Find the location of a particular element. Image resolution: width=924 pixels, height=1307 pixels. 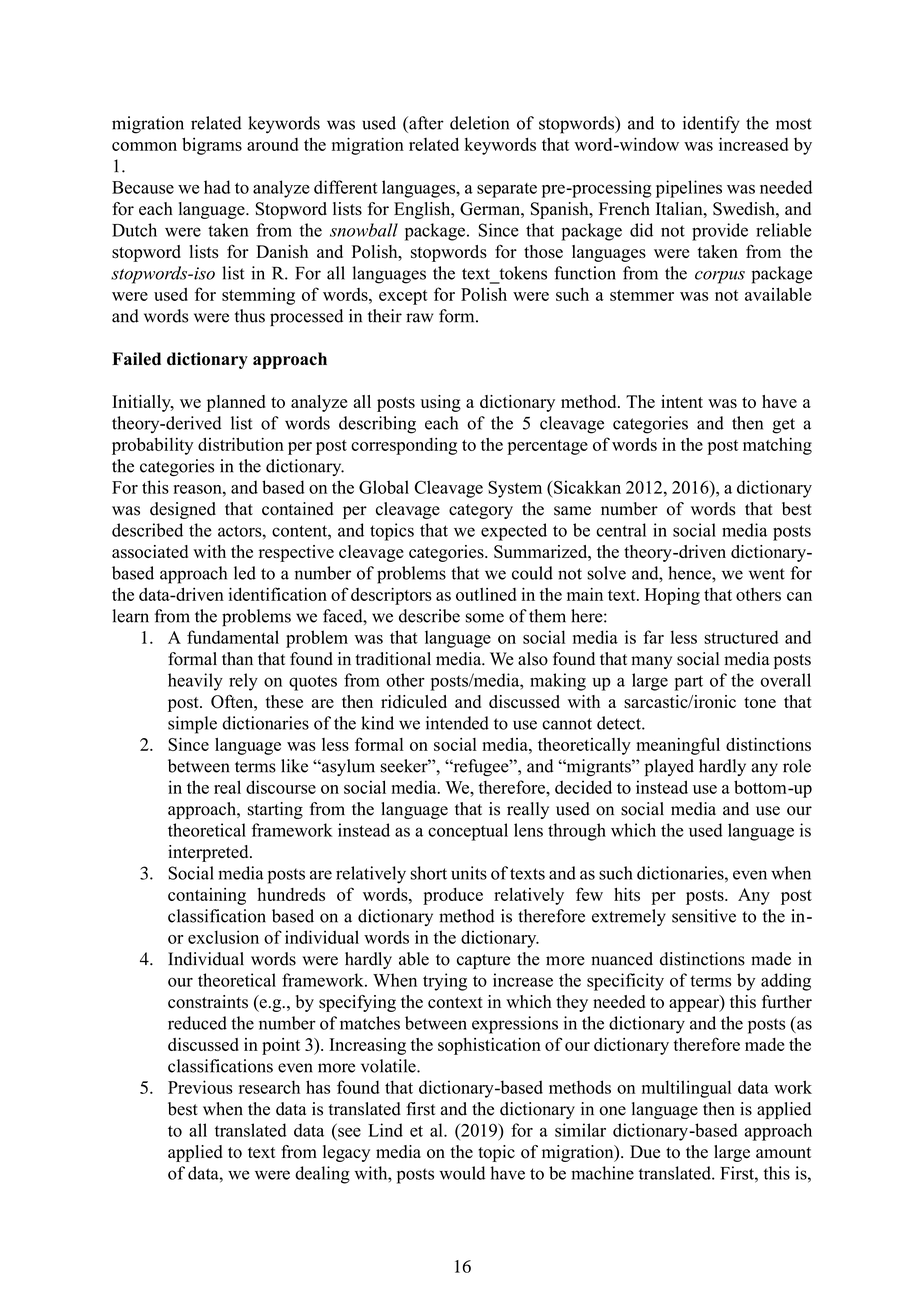

had is located at coordinates (217, 187).
